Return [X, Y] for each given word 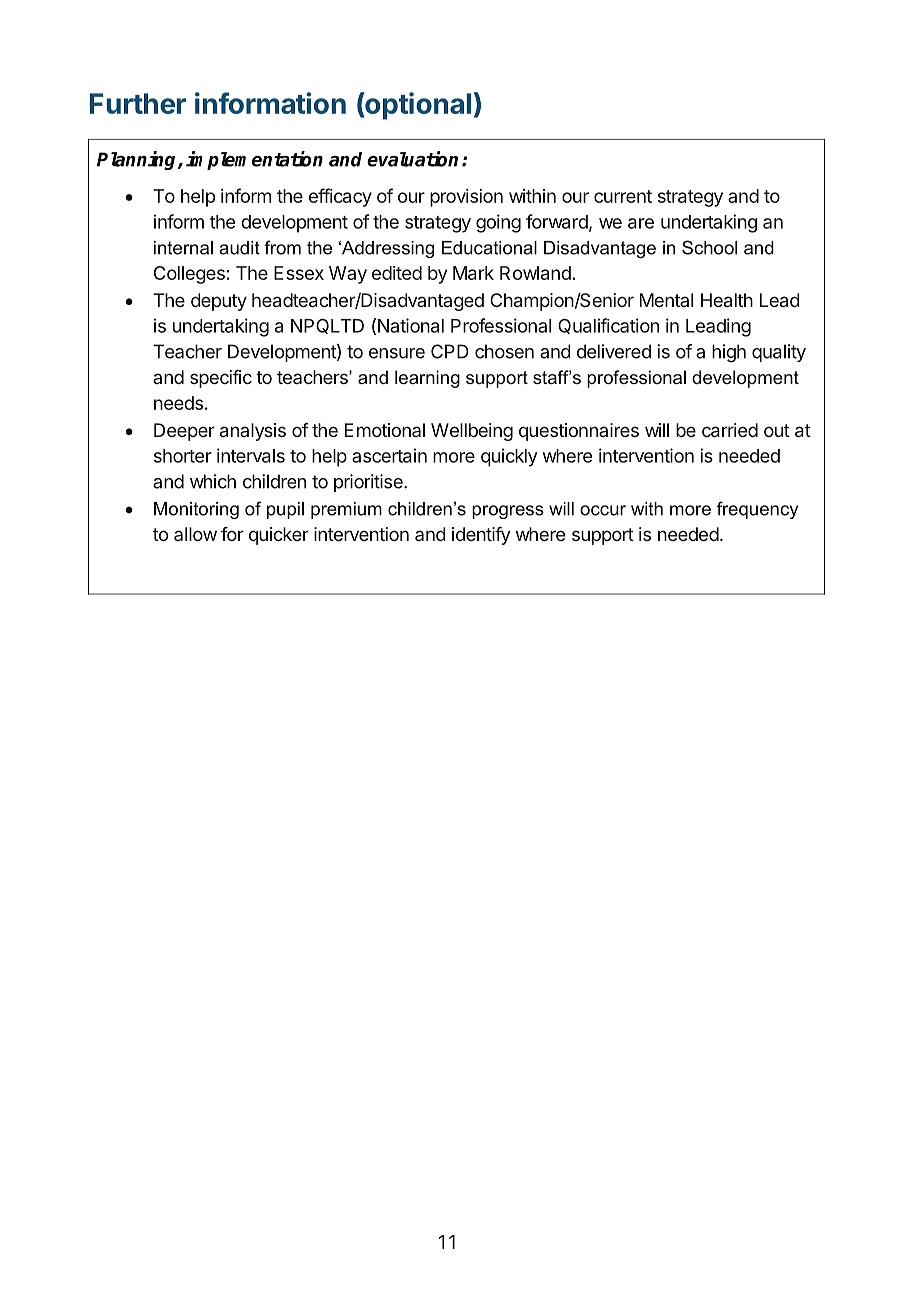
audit [239, 248]
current [623, 196]
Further [138, 103]
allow [195, 534]
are [641, 223]
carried [730, 430]
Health [727, 300]
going [498, 223]
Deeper [184, 432]
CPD [450, 351]
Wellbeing [472, 432]
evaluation [412, 159]
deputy [219, 302]
